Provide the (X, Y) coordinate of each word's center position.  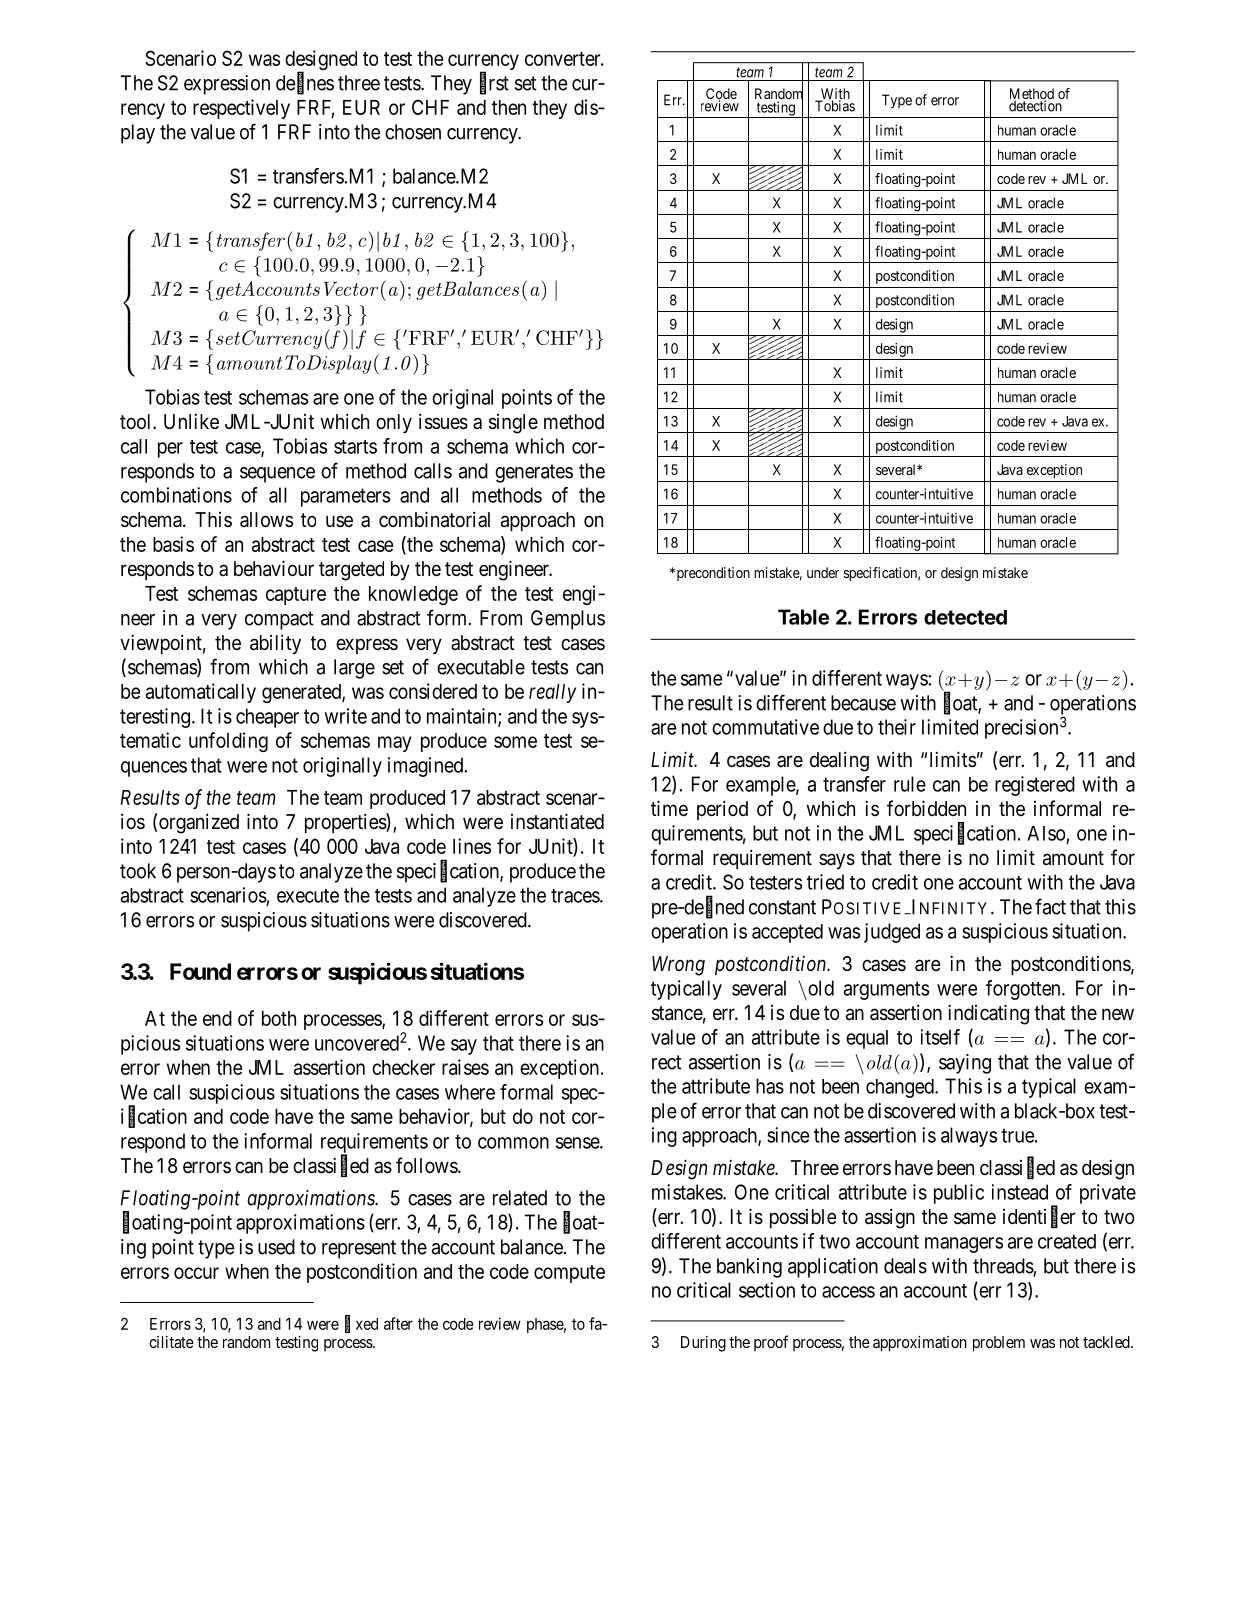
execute (308, 896)
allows (266, 520)
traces (576, 896)
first (494, 83)
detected (965, 617)
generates (534, 473)
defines (305, 83)
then (509, 107)
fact (1050, 906)
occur (196, 1273)
